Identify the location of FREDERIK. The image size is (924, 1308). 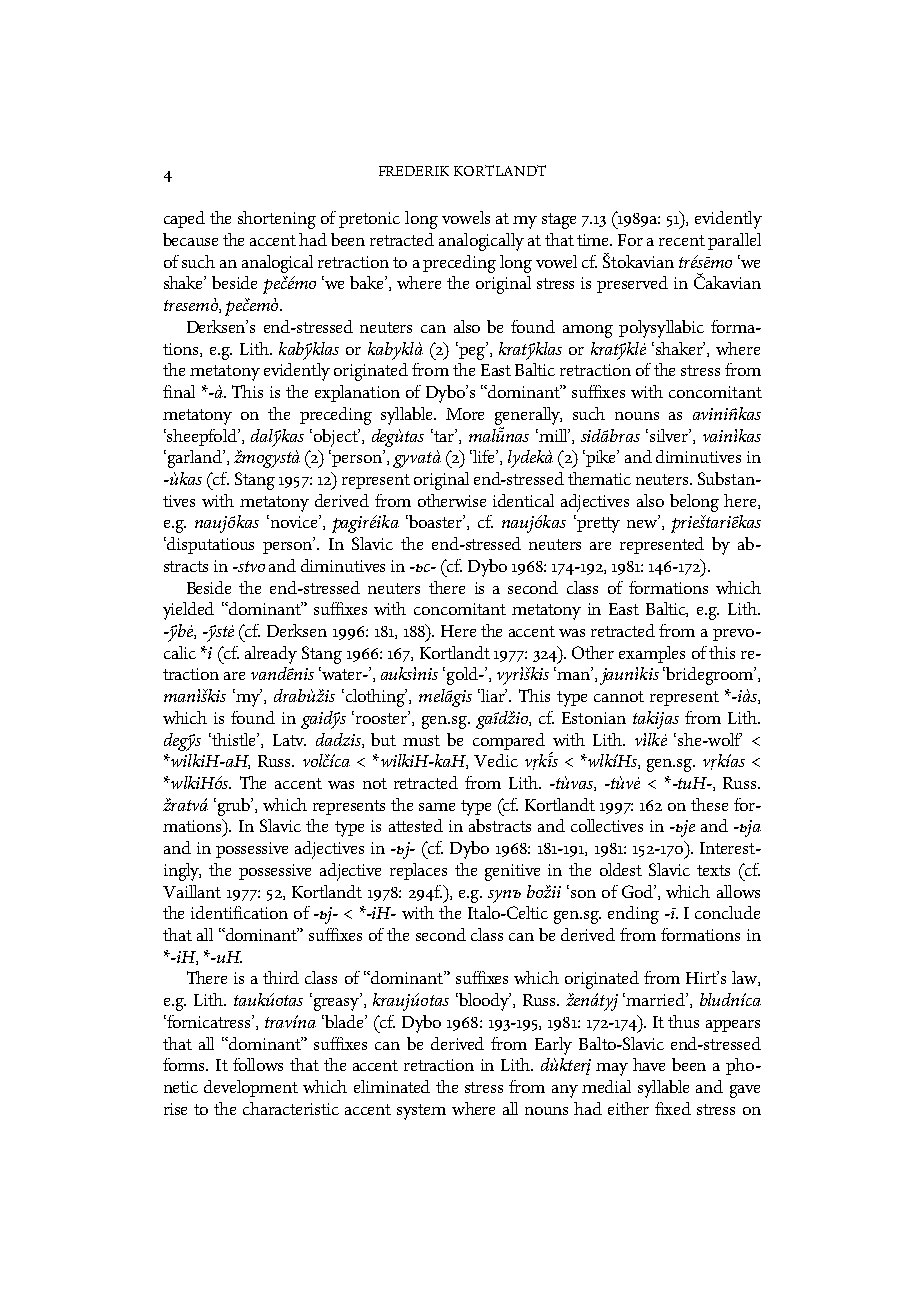
(414, 171).
